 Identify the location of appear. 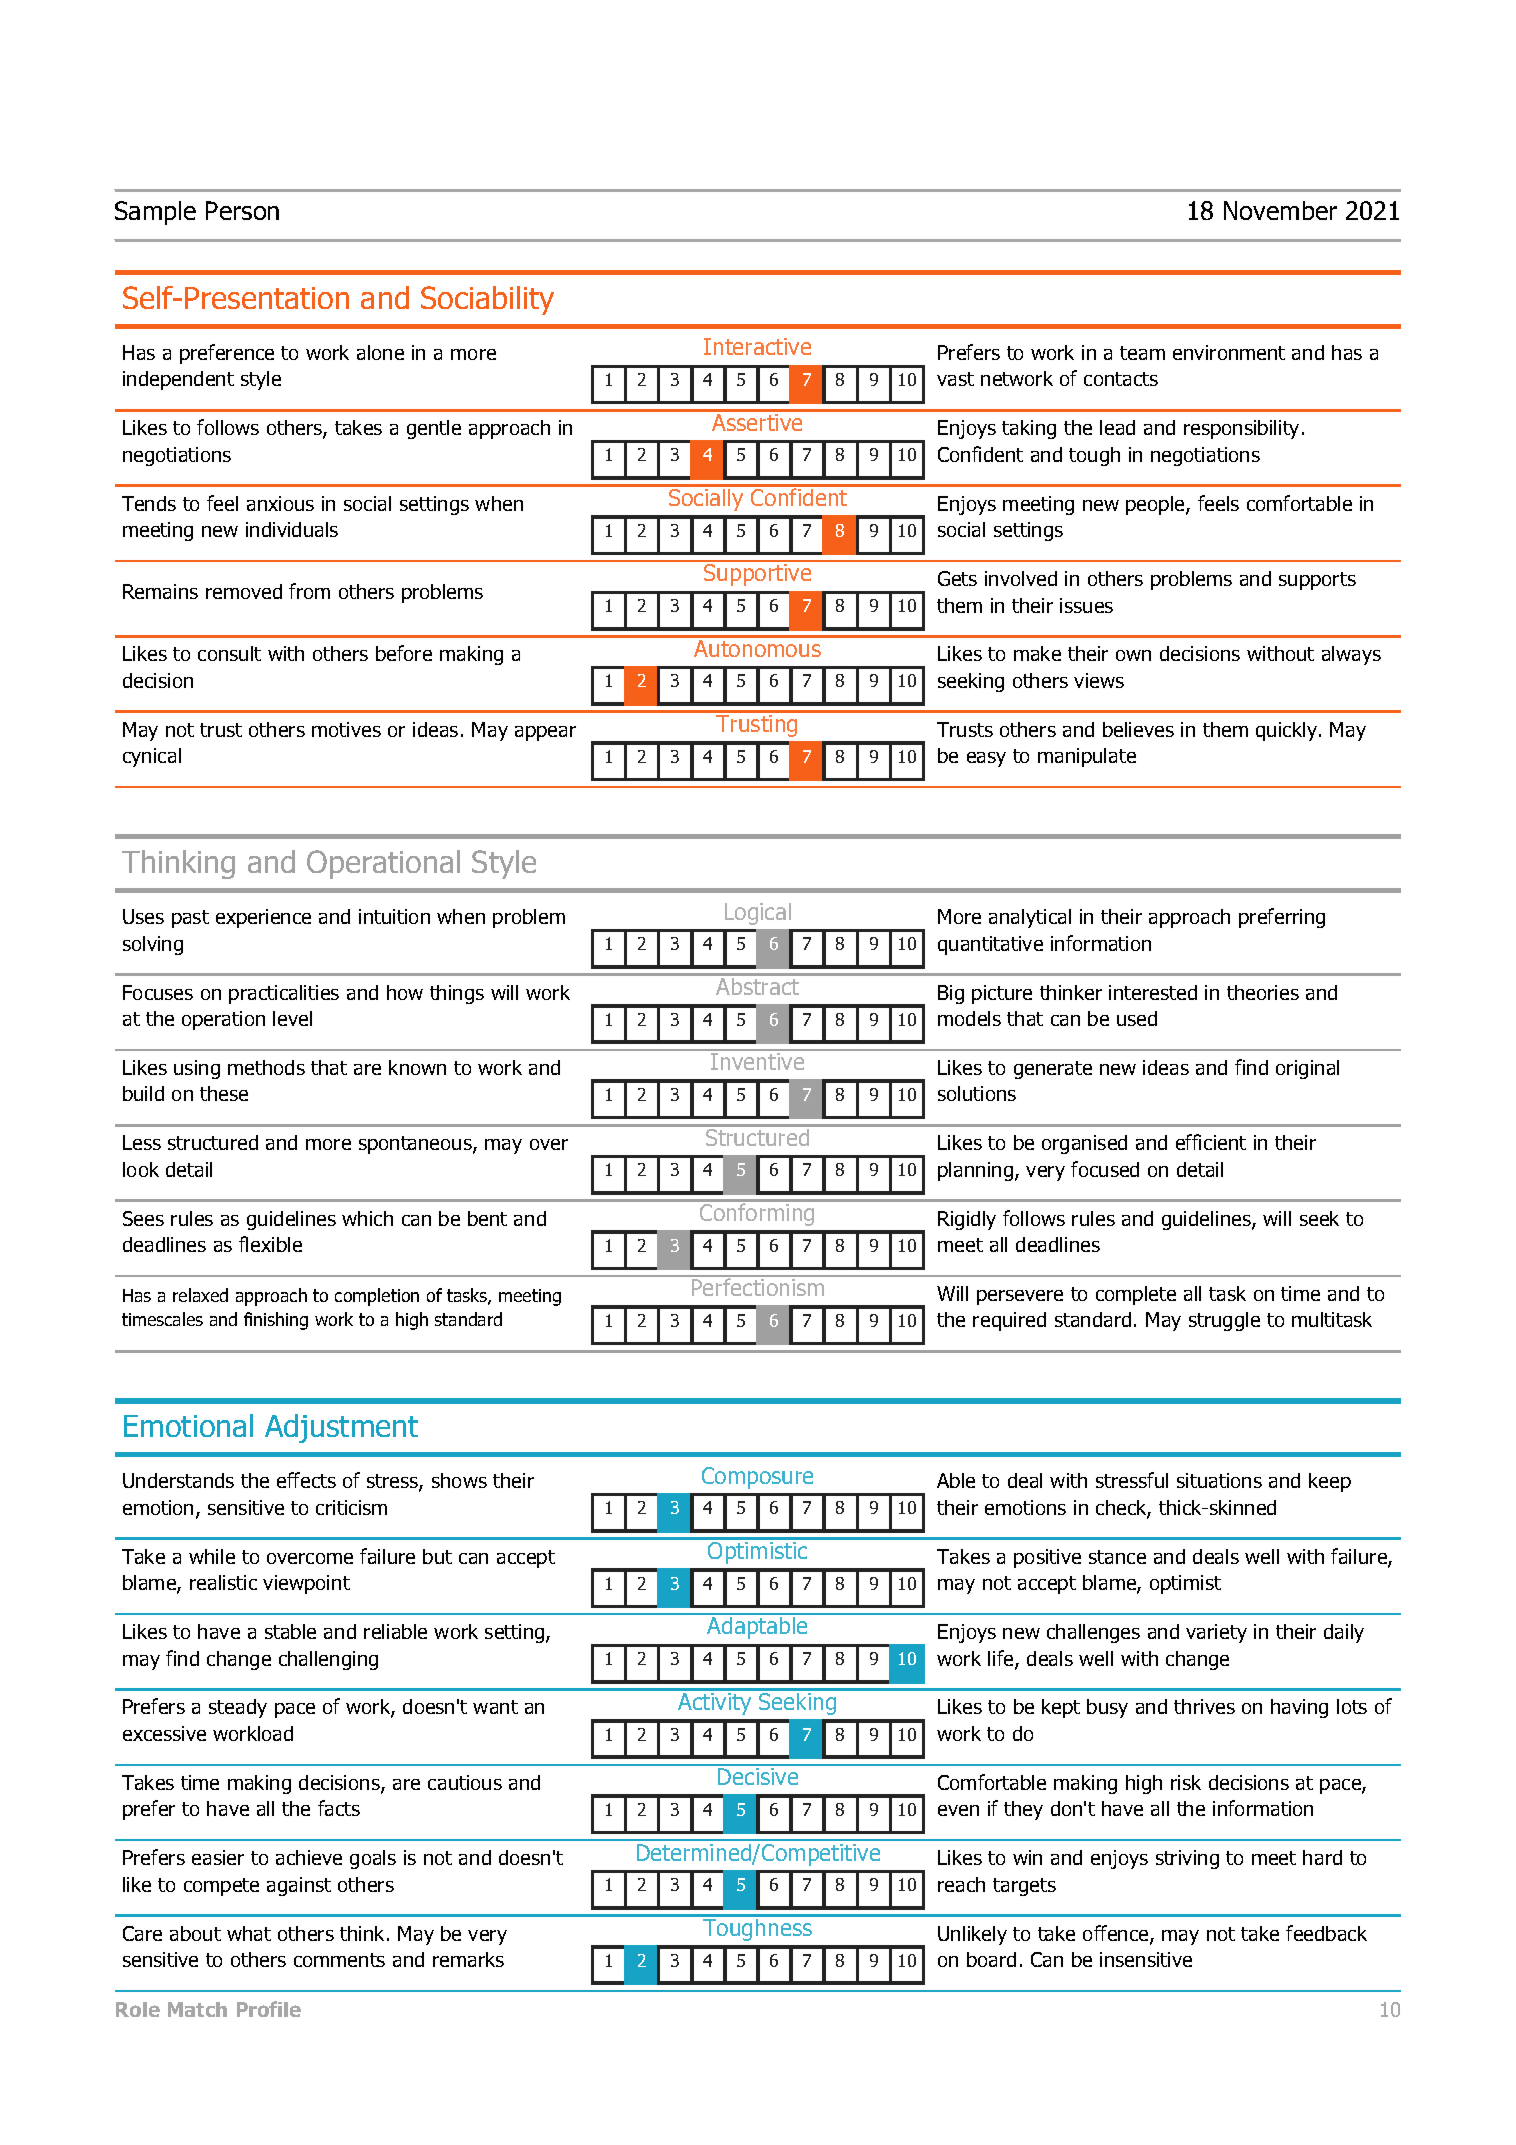
(545, 733).
